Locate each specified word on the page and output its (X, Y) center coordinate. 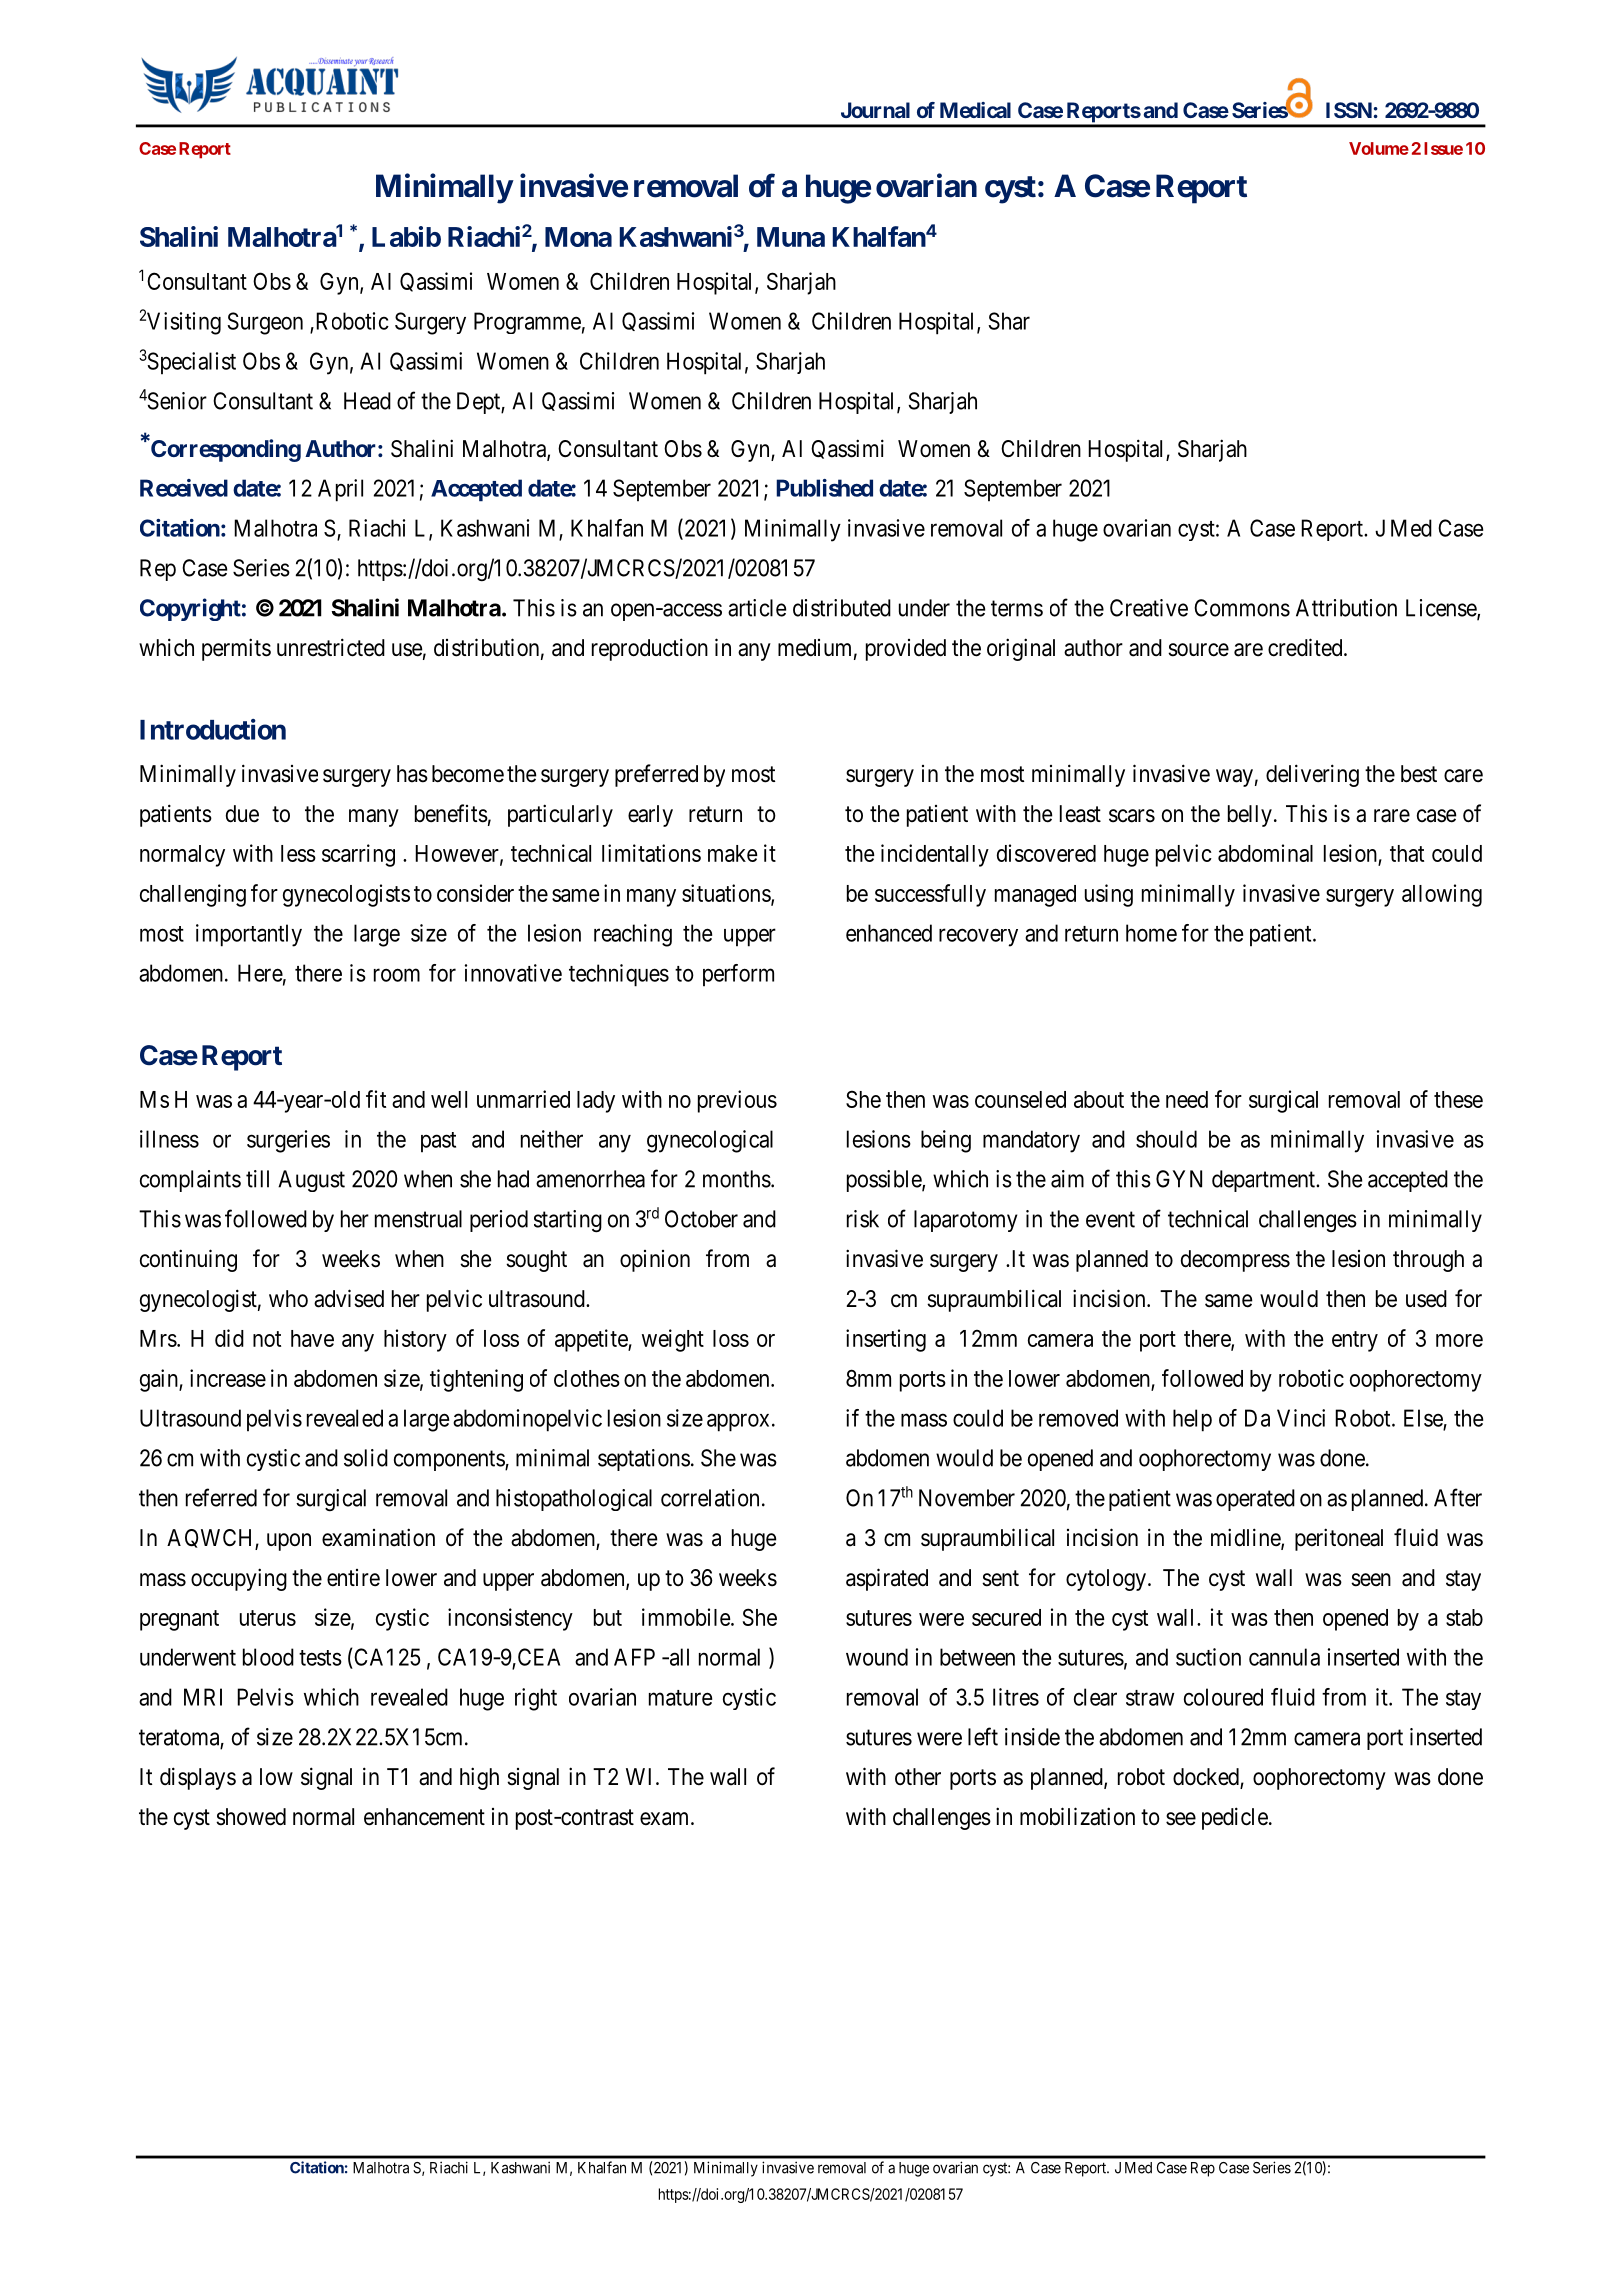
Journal (875, 110)
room (397, 975)
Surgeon (265, 323)
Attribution (1346, 608)
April (340, 490)
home (1151, 933)
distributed (842, 608)
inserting (886, 1340)
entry (1355, 1341)
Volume (1379, 148)
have (312, 1338)
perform (738, 975)
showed (251, 1817)
